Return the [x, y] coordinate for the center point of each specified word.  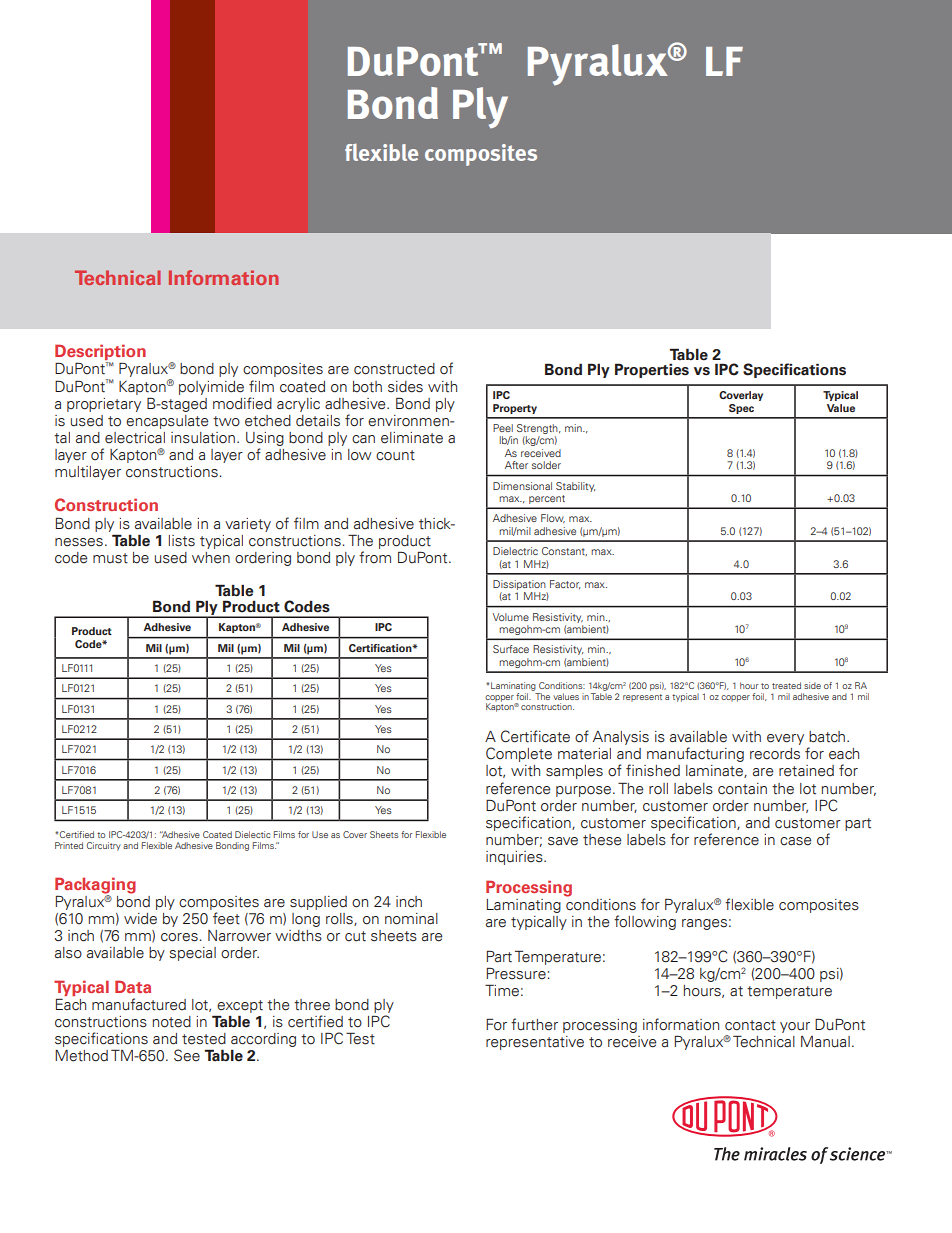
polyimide [211, 388]
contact [750, 1025]
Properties [652, 370]
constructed [394, 369]
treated [786, 685]
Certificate [535, 736]
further [534, 1024]
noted [172, 1022]
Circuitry [104, 846]
